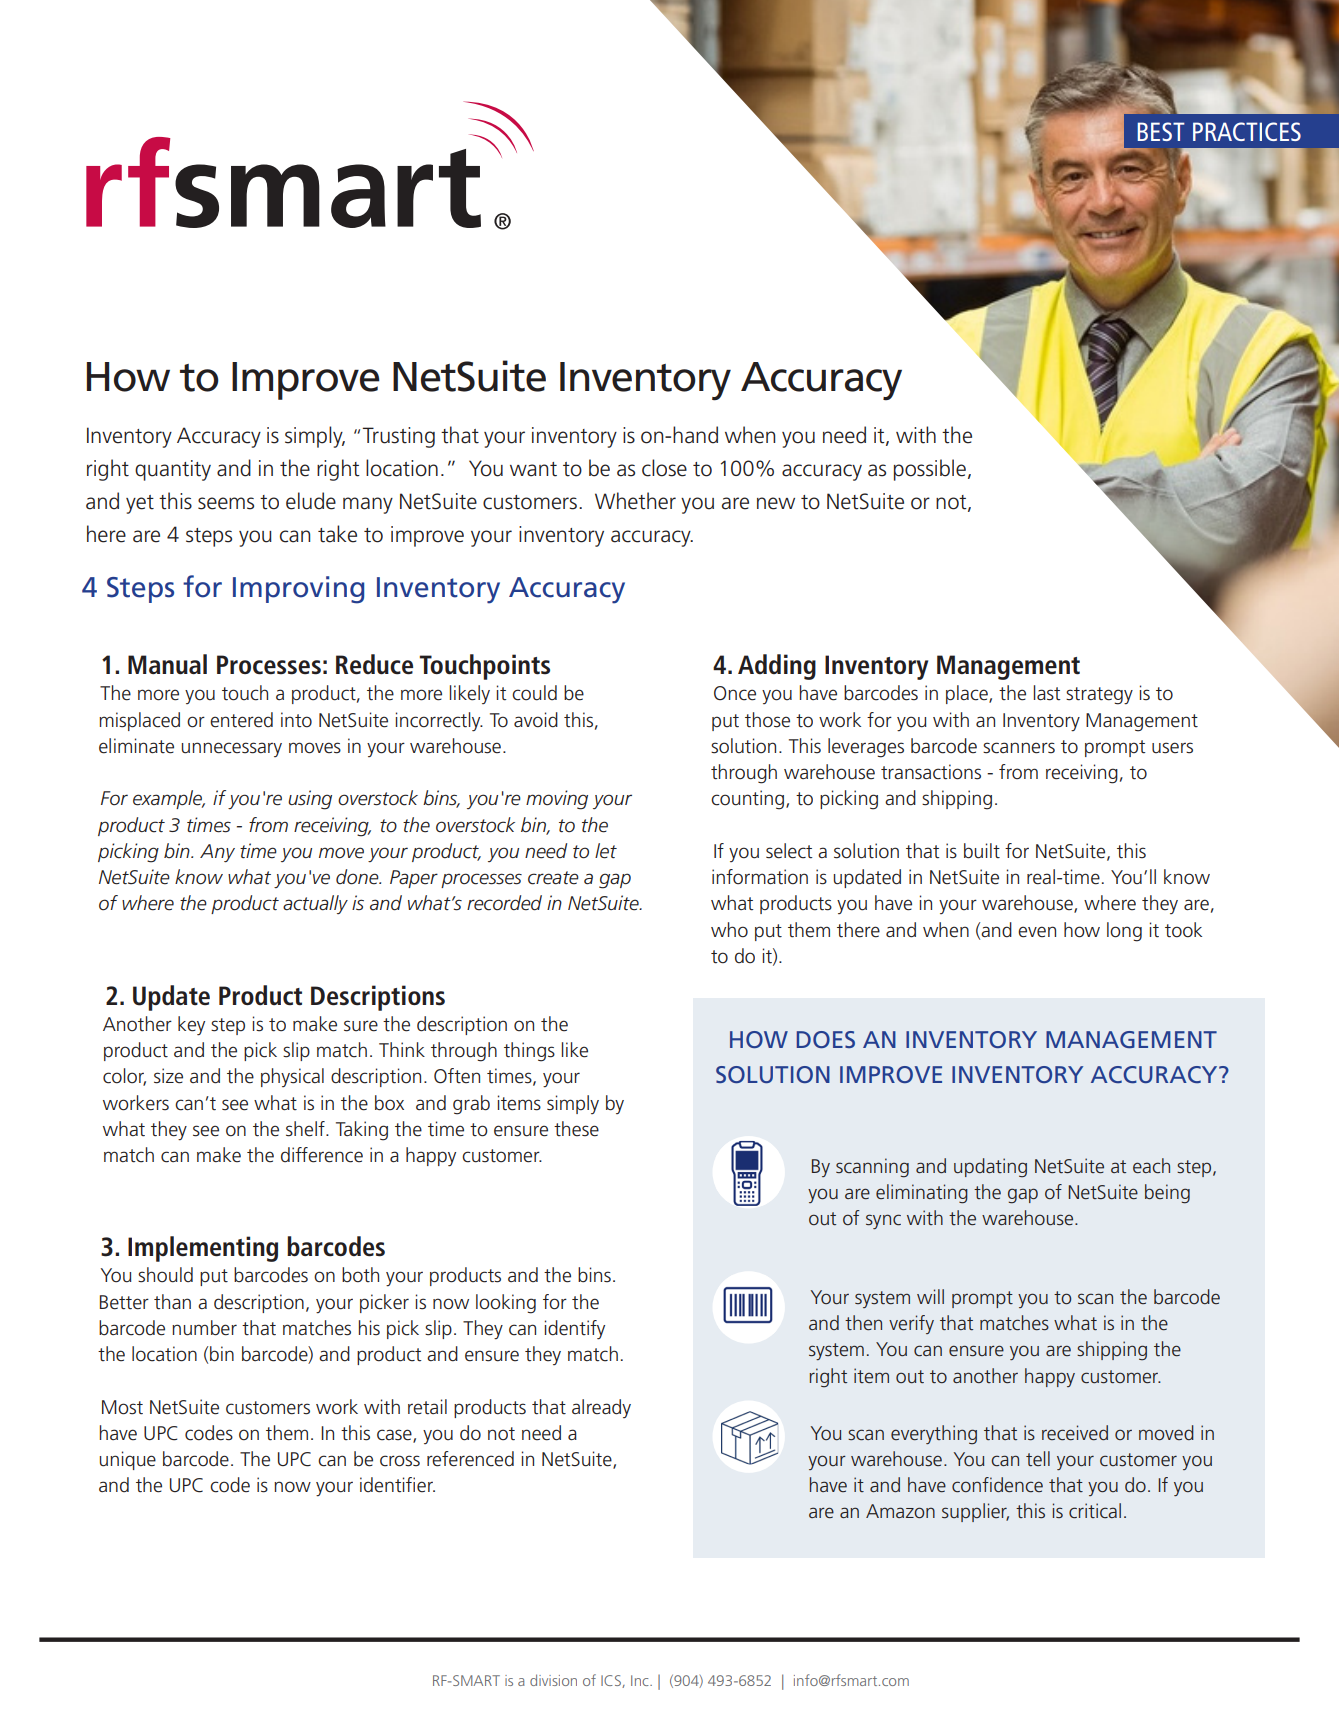 The width and height of the image is (1339, 1732). What do you see at coordinates (1151, 1166) in the image?
I see `each` at bounding box center [1151, 1166].
